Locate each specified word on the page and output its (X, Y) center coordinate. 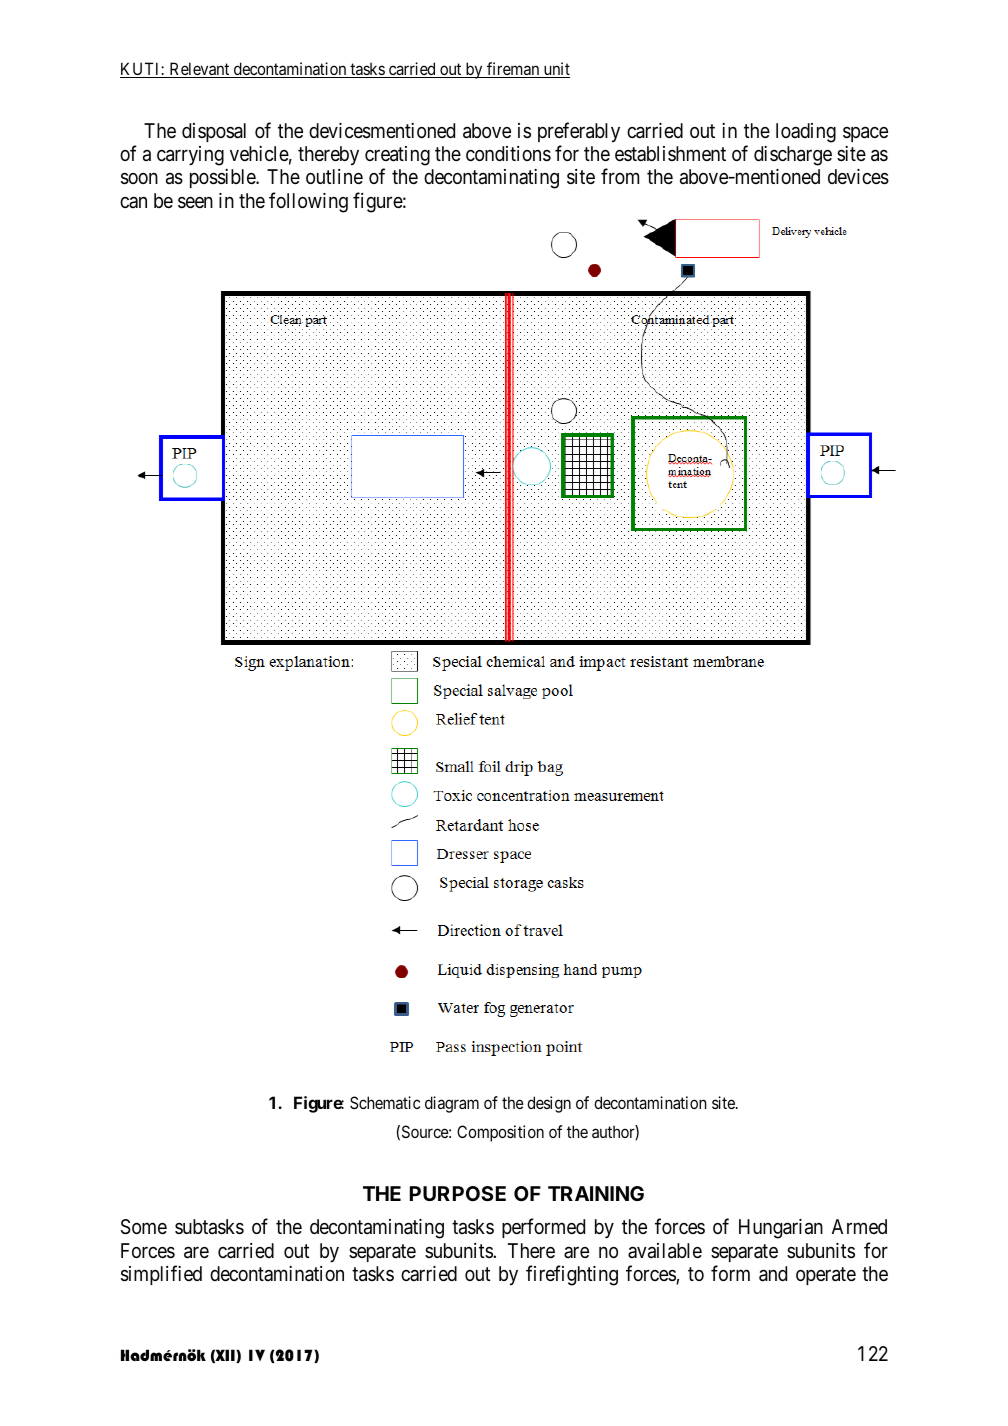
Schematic (385, 1102)
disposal (214, 132)
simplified (161, 1275)
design (549, 1104)
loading (806, 133)
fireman (513, 70)
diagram (452, 1104)
